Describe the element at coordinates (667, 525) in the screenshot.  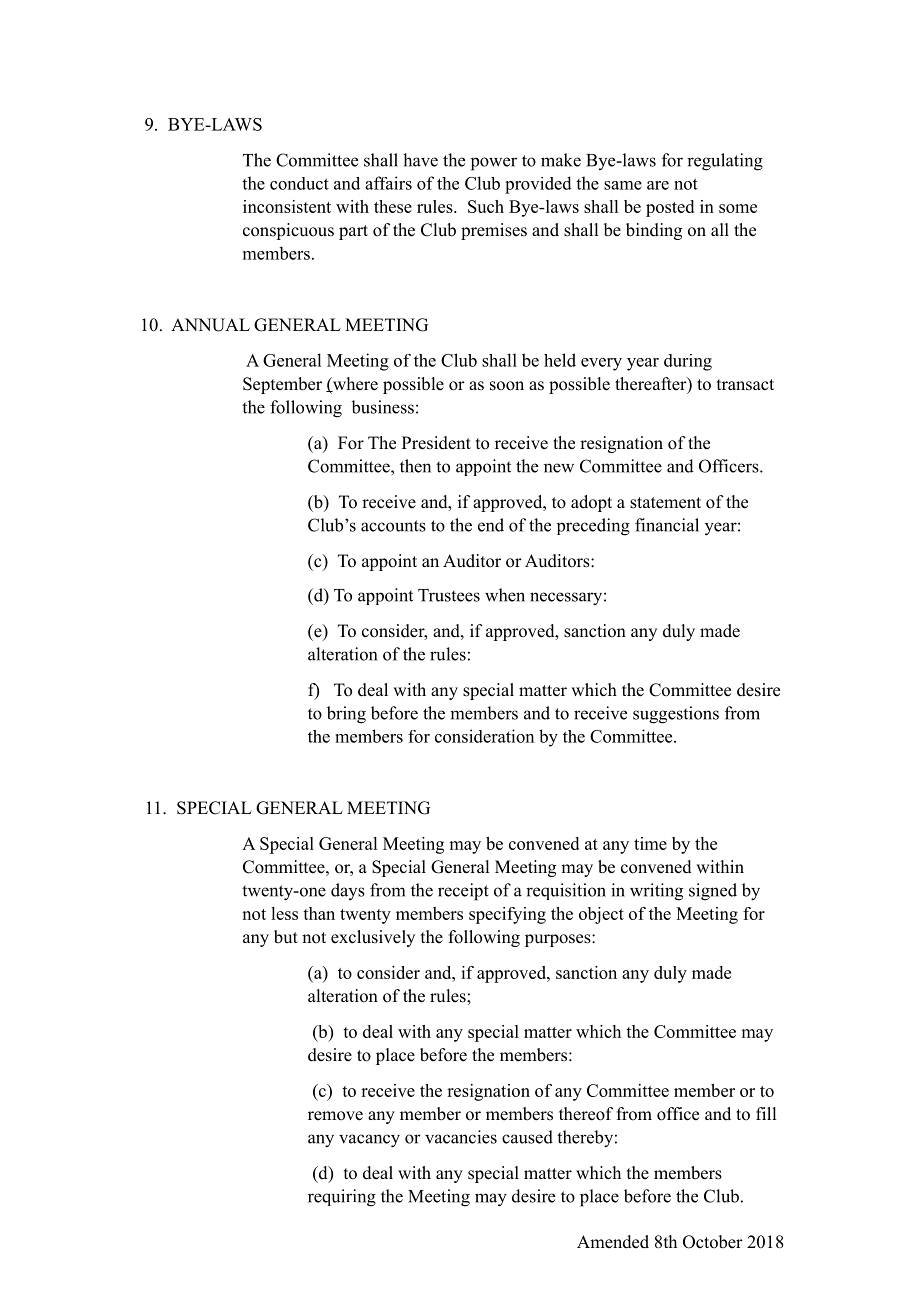
I see `financial` at that location.
